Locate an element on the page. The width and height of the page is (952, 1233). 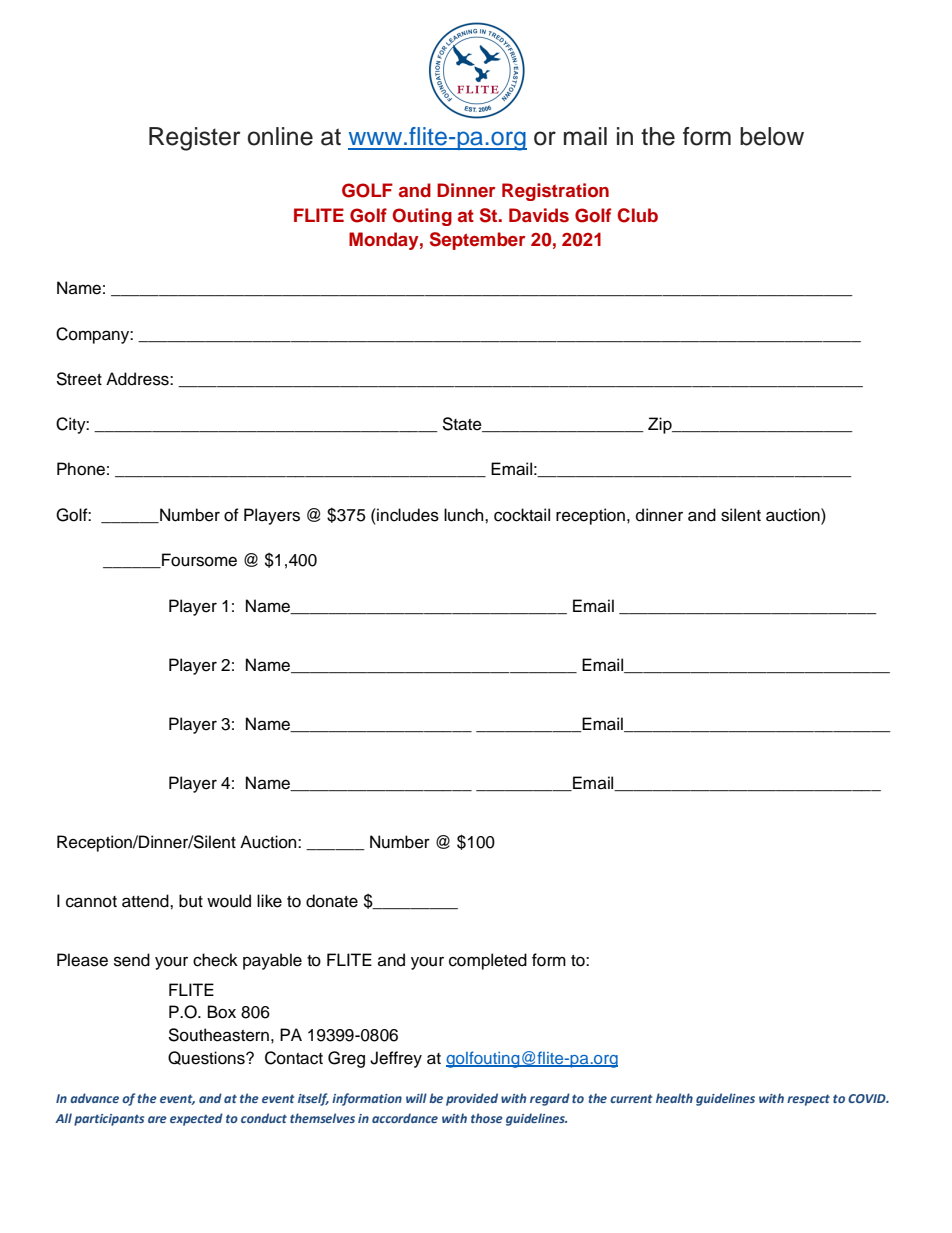
provided is located at coordinates (472, 1099).
